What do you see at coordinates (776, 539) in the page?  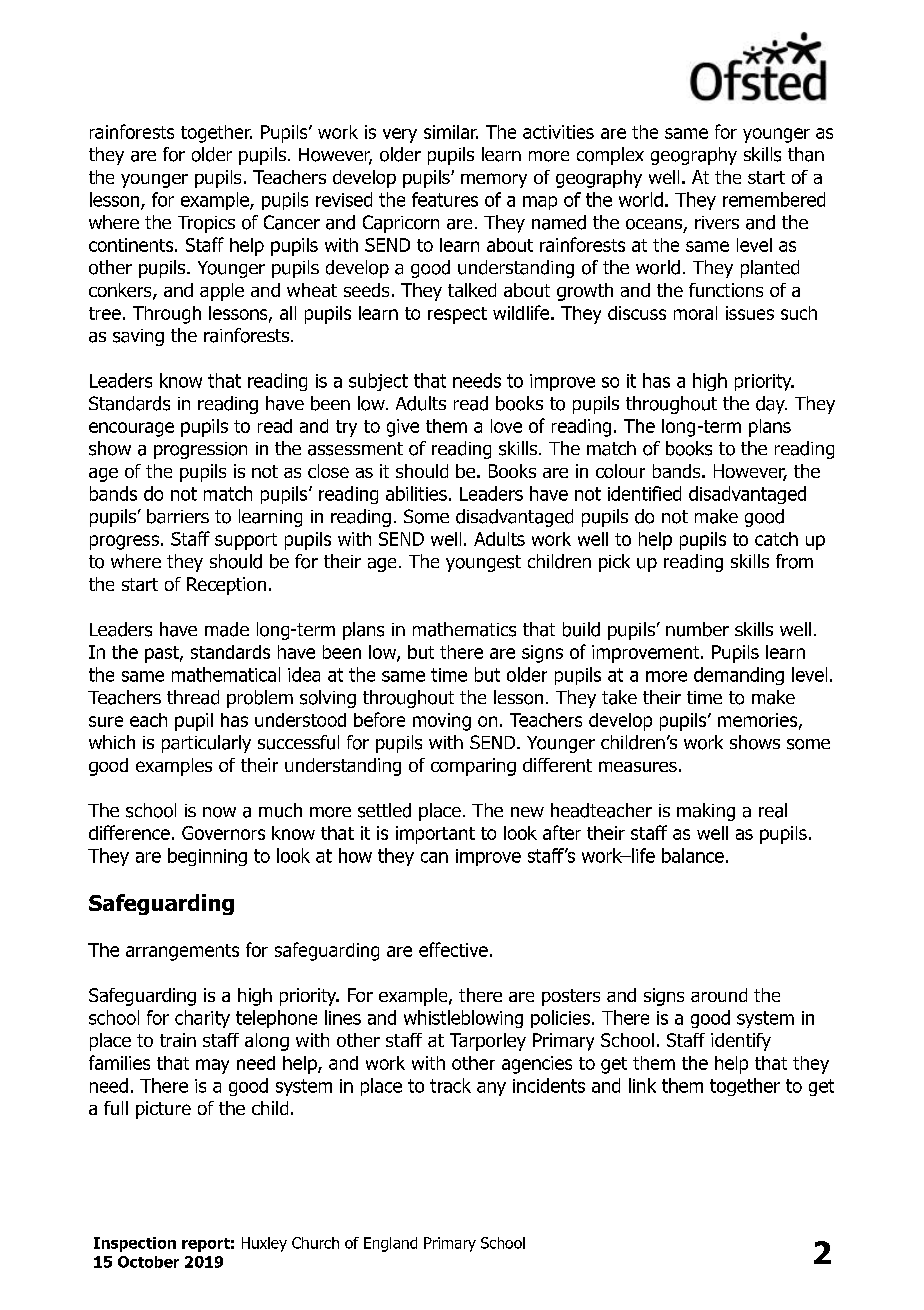 I see `catch` at bounding box center [776, 539].
